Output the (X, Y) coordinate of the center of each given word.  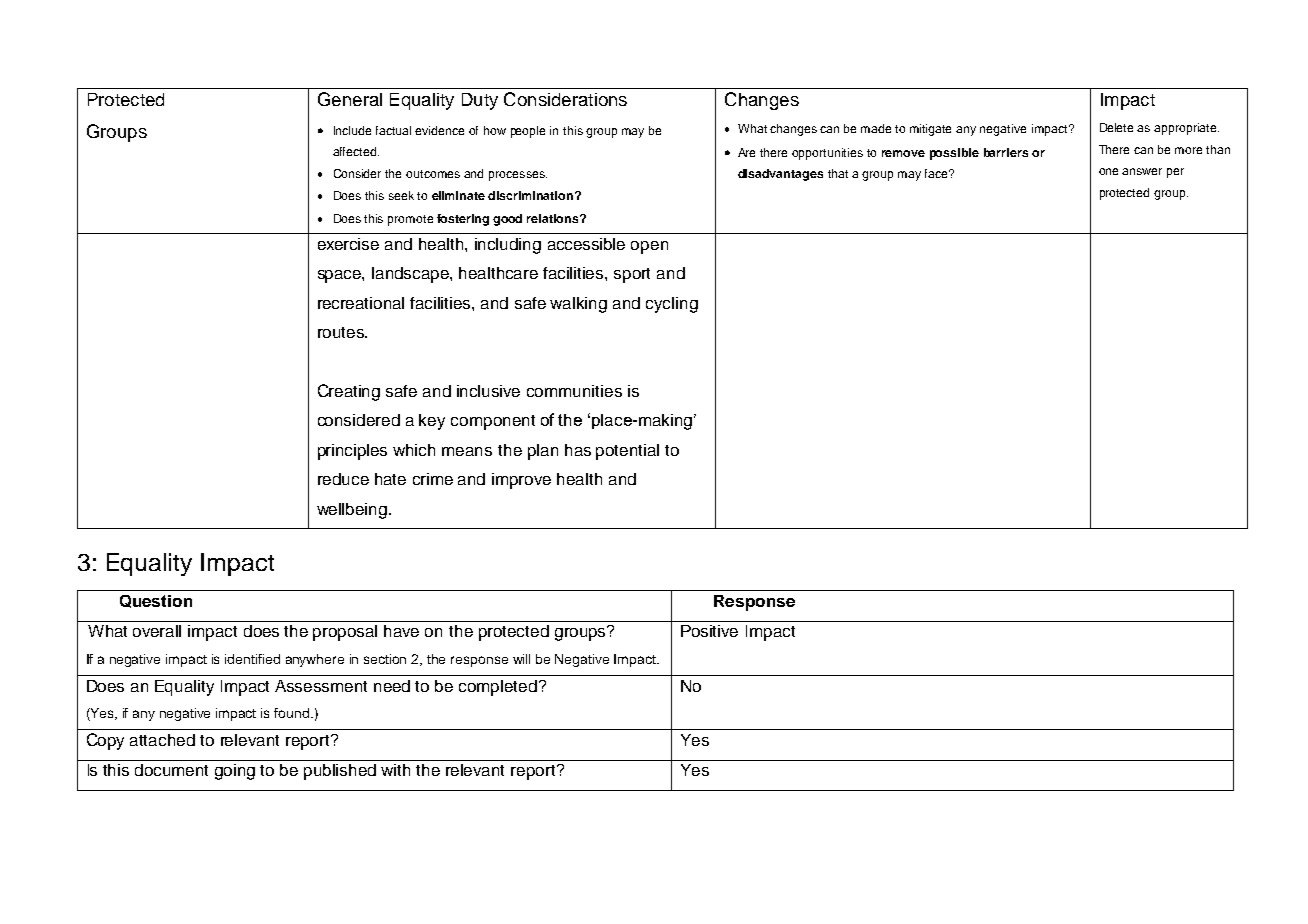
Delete (1116, 127)
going (235, 772)
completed (498, 688)
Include (352, 130)
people (528, 132)
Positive (709, 631)
